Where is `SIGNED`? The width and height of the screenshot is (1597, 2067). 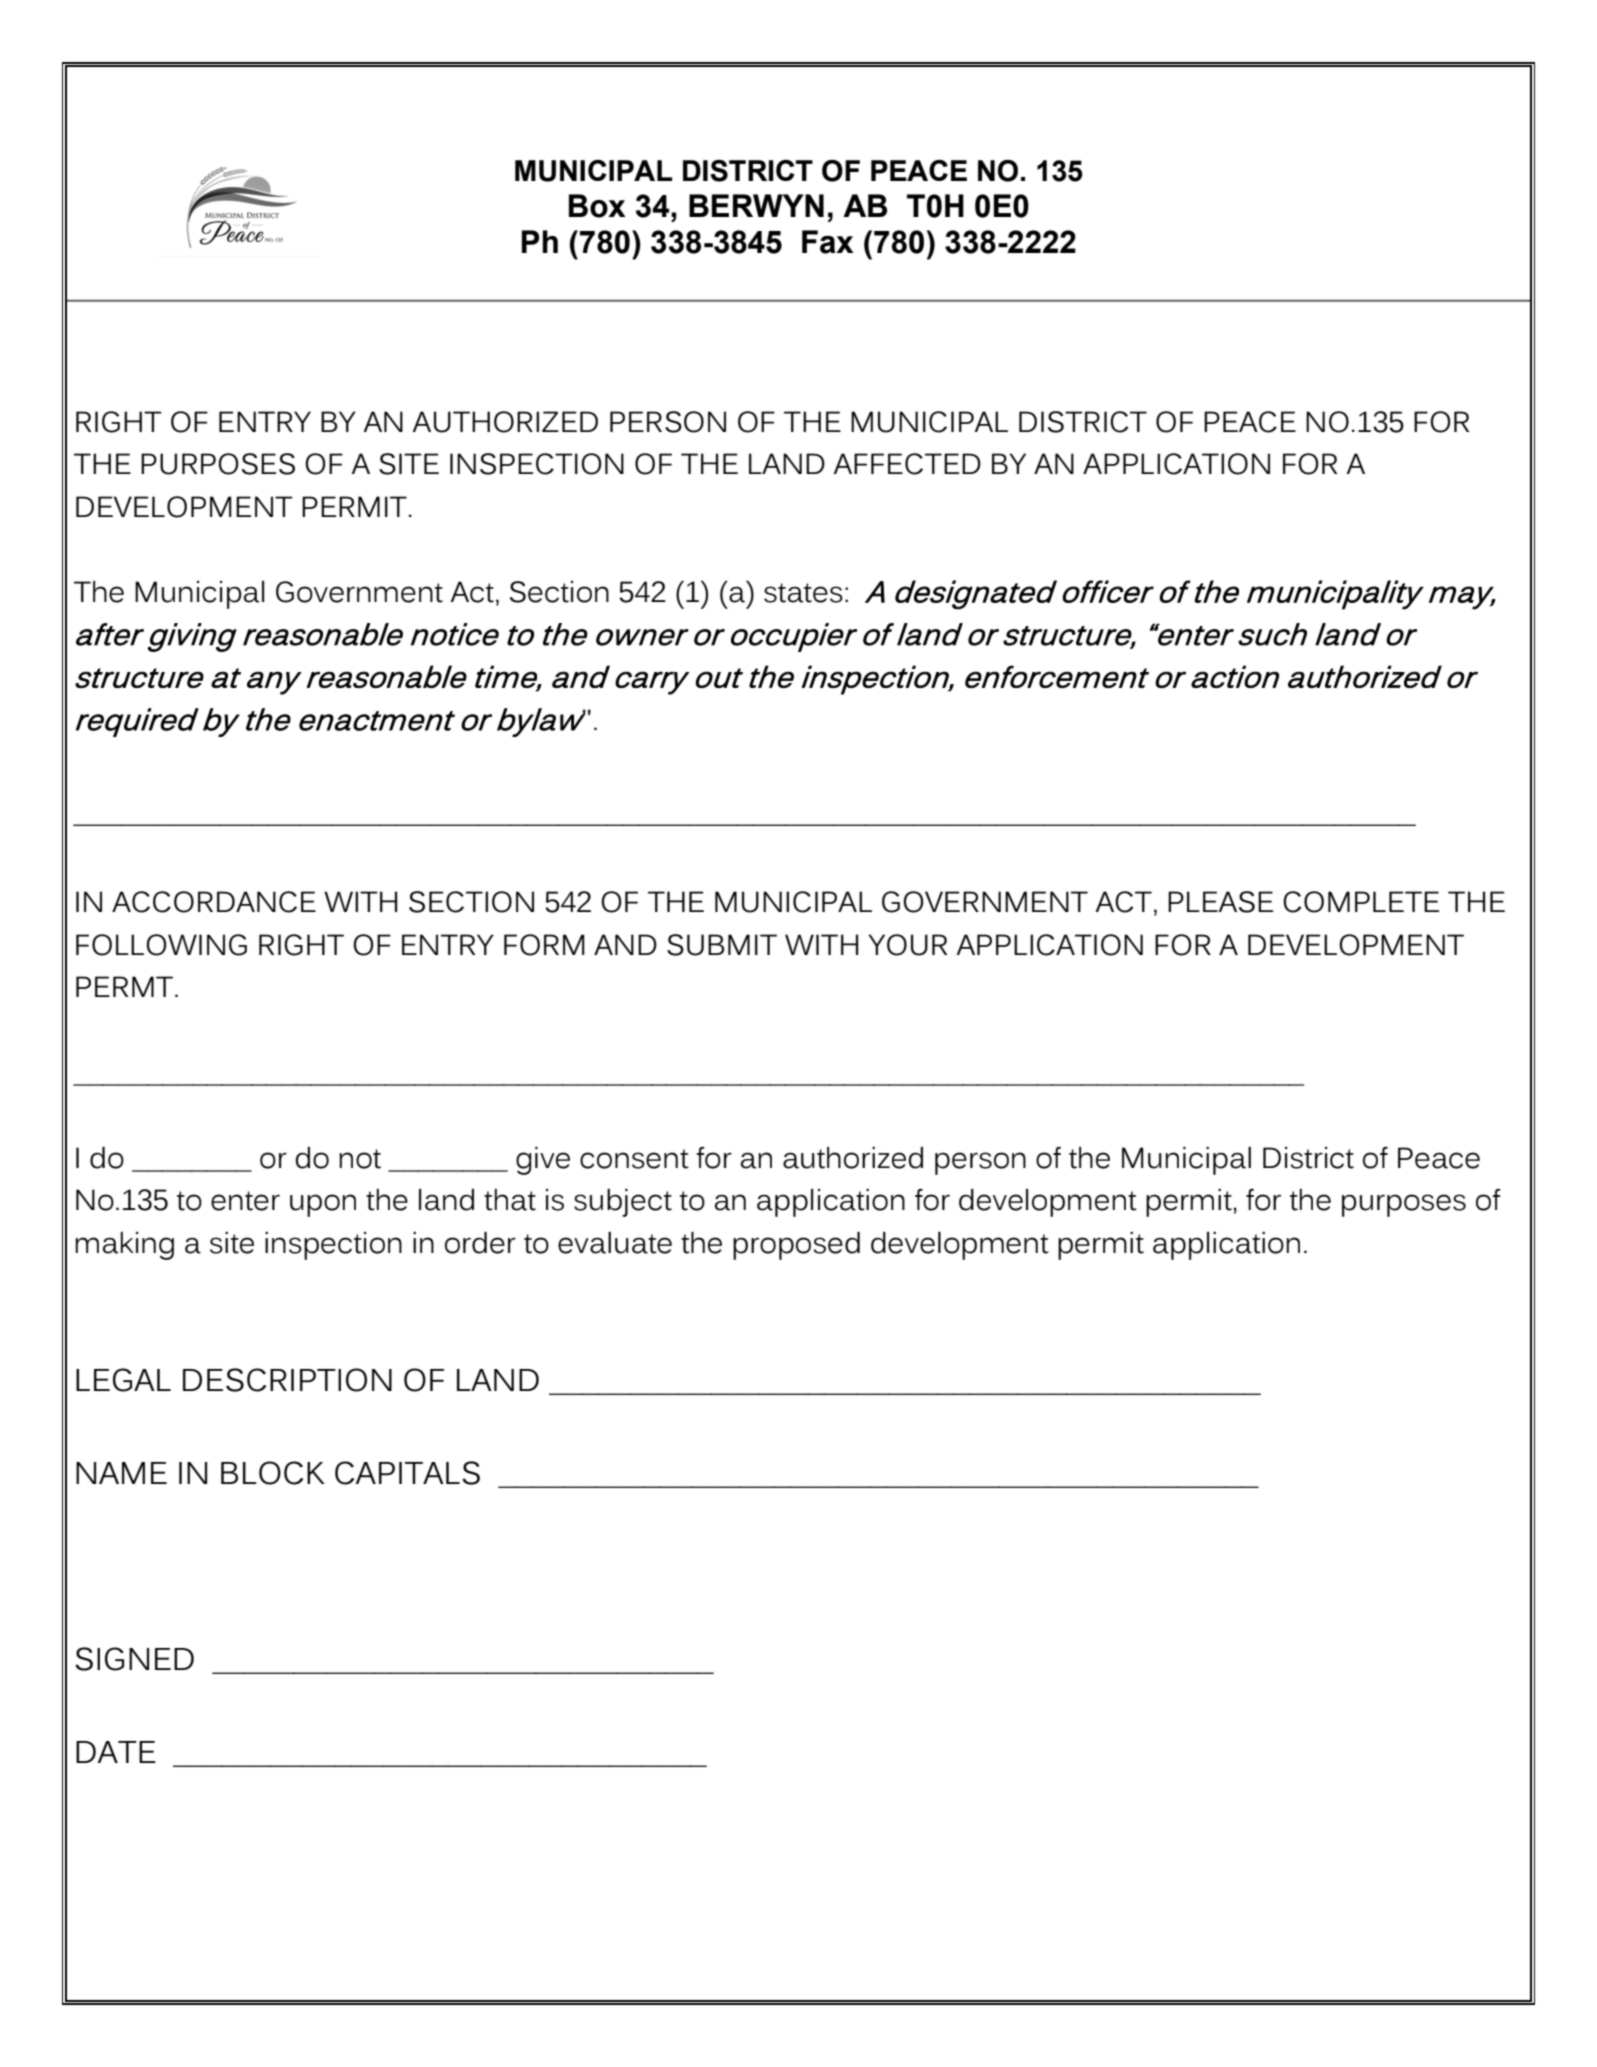 SIGNED is located at coordinates (134, 1659).
